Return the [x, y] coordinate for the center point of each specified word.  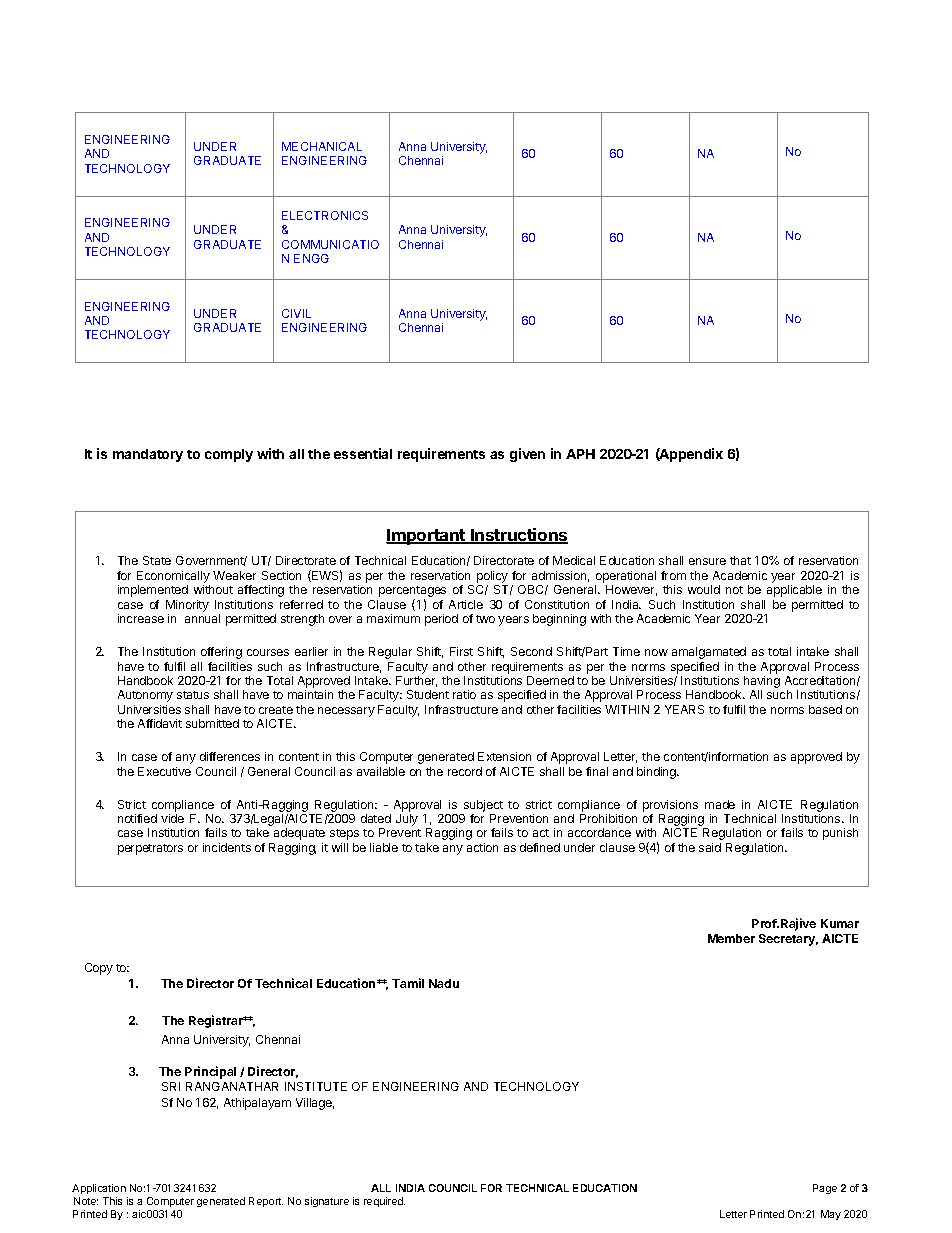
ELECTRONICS [325, 215]
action [482, 847]
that [740, 560]
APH [580, 454]
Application [99, 1189]
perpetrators [150, 849]
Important [426, 537]
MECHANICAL [322, 146]
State [157, 560]
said [710, 847]
